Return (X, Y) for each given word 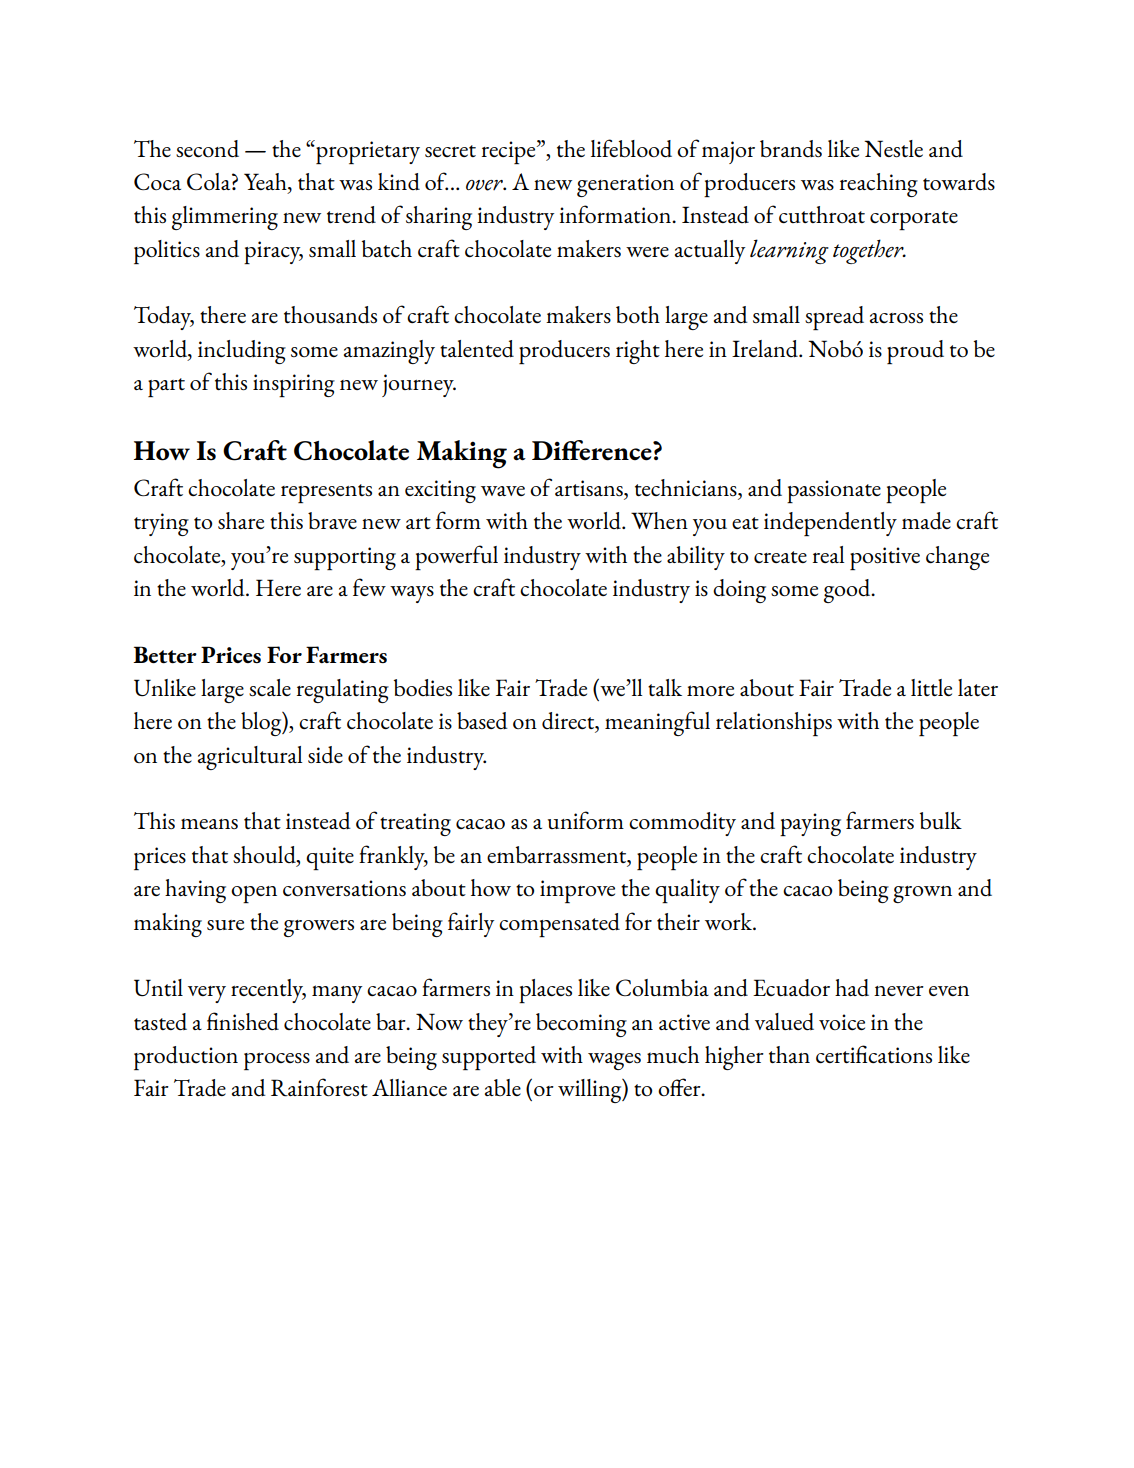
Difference (593, 450)
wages (614, 1061)
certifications (874, 1054)
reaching (879, 185)
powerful (456, 557)
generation (625, 185)
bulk (941, 820)
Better (165, 654)
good (848, 591)
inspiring (294, 385)
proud (915, 352)
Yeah (266, 183)
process (277, 1061)
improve (577, 891)
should (265, 856)
